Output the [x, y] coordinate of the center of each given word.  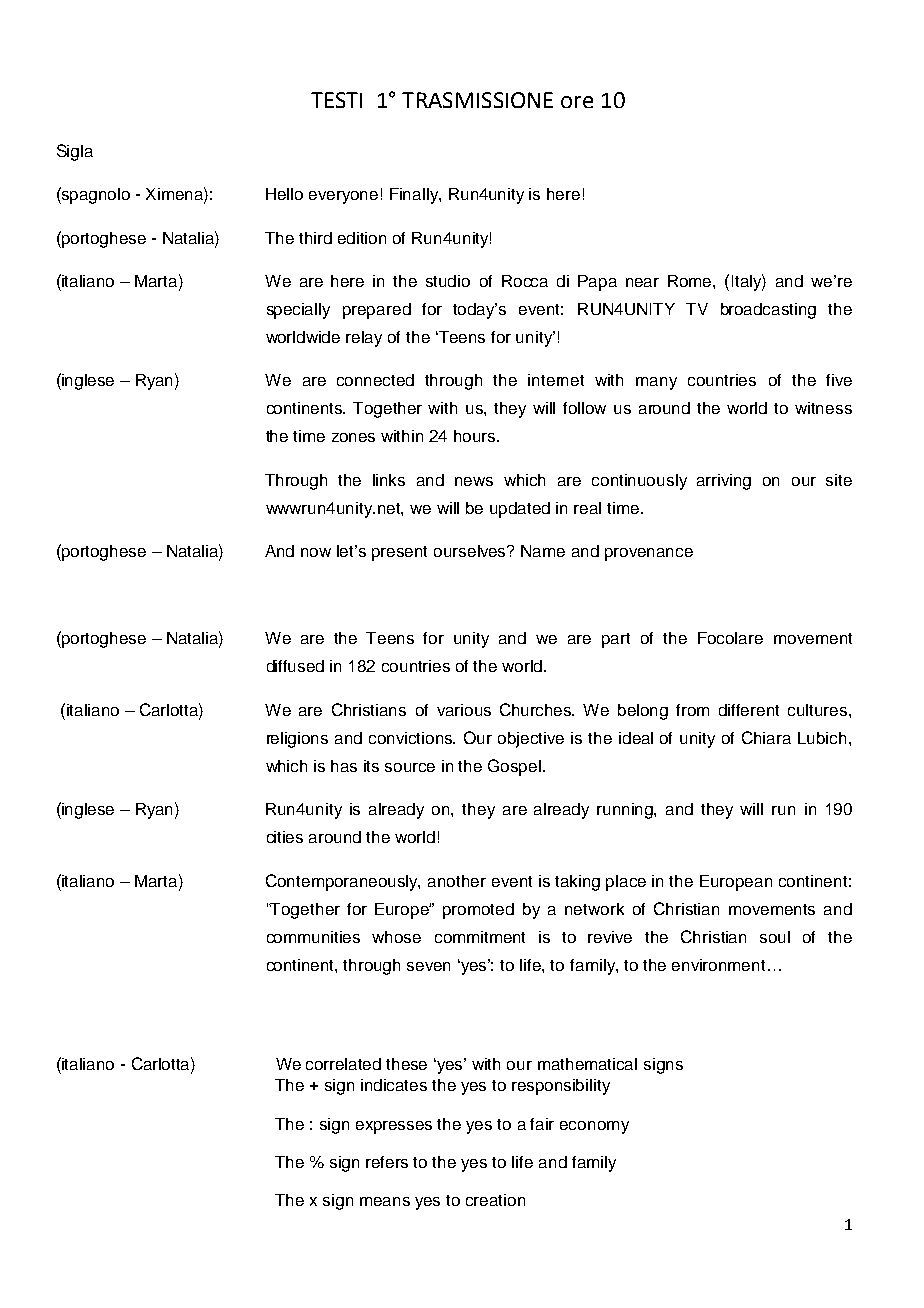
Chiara [766, 737]
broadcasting [768, 311]
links [389, 480]
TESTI [336, 100]
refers [387, 1162]
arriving [724, 482]
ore [577, 102]
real [587, 508]
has [344, 766]
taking [577, 883]
